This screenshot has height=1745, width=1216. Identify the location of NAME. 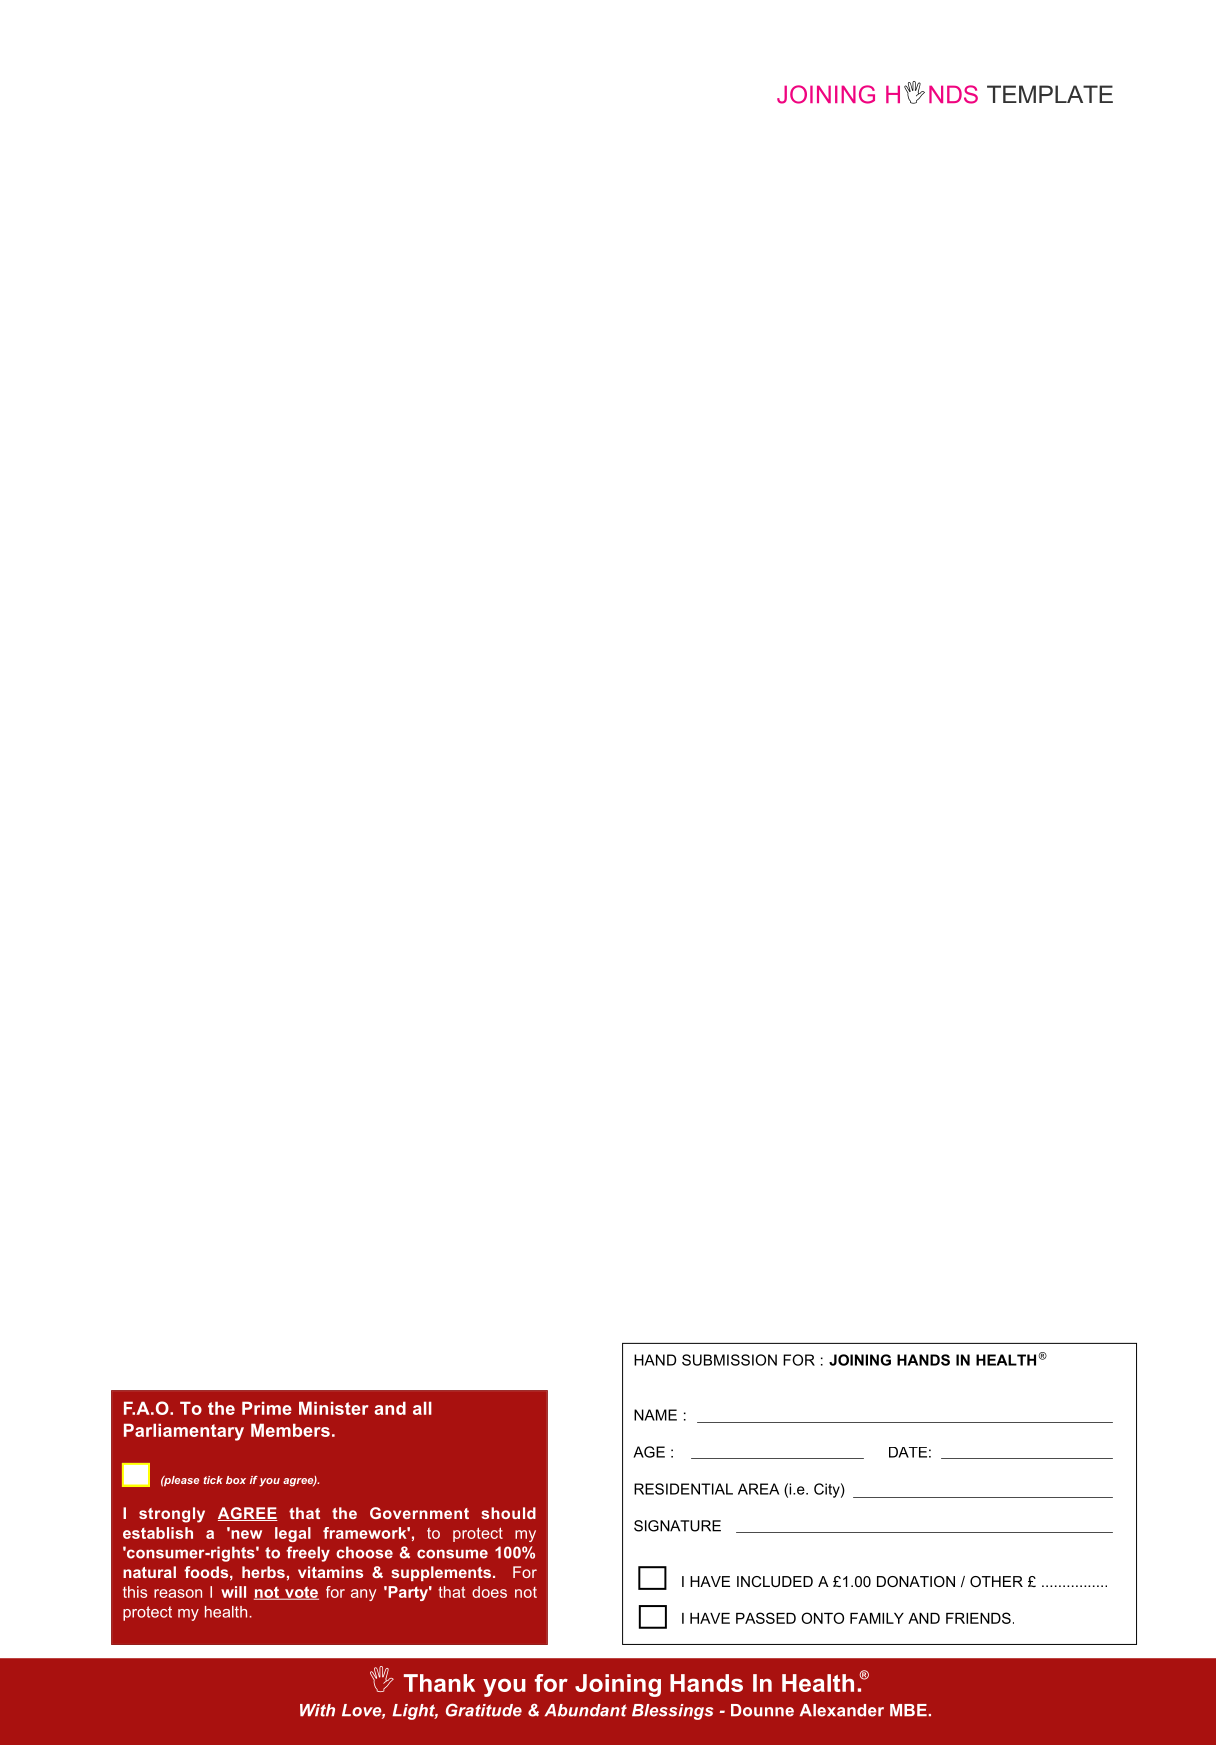
(655, 1415).
